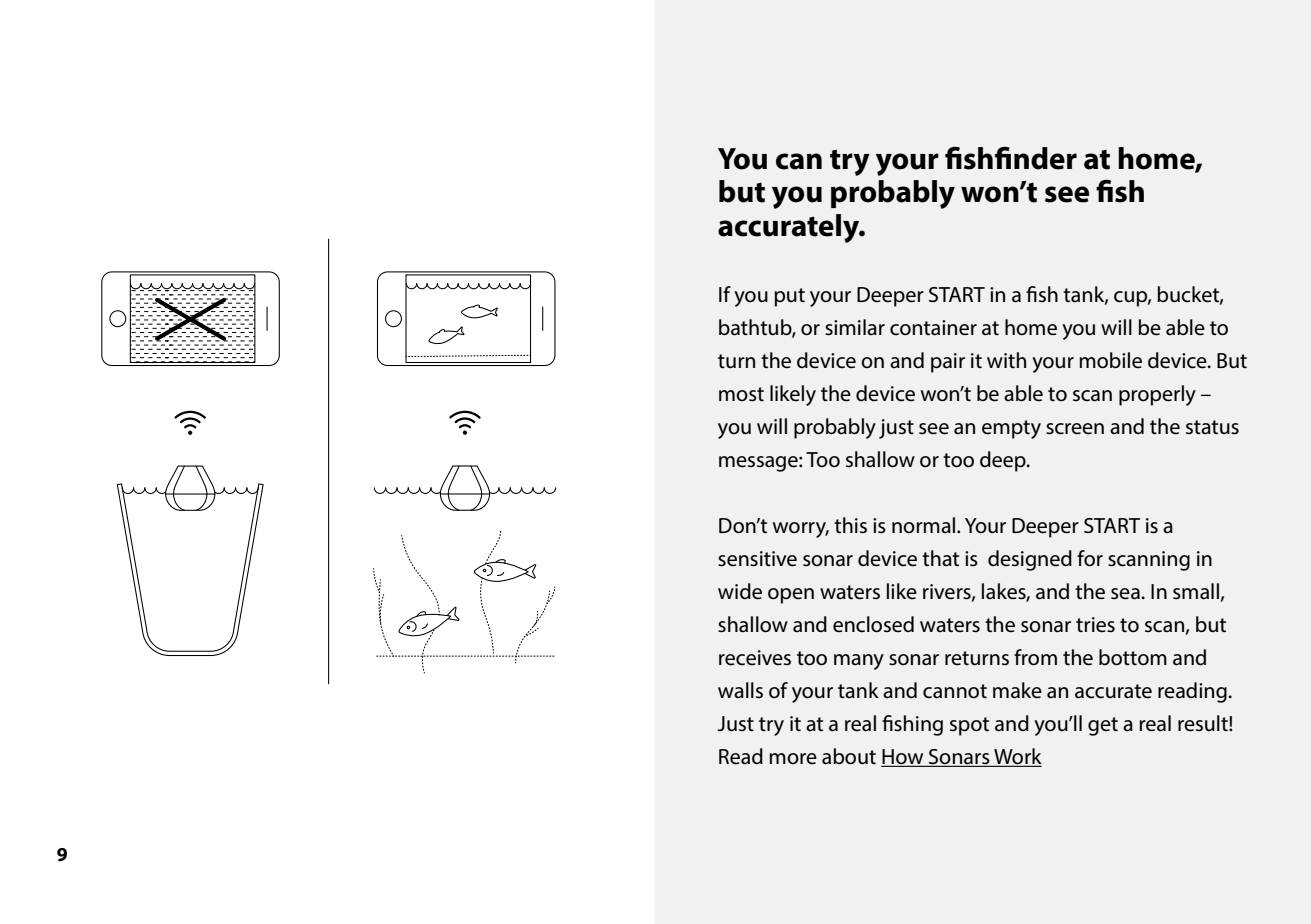 Image resolution: width=1311 pixels, height=924 pixels. I want to click on container, so click(933, 328).
